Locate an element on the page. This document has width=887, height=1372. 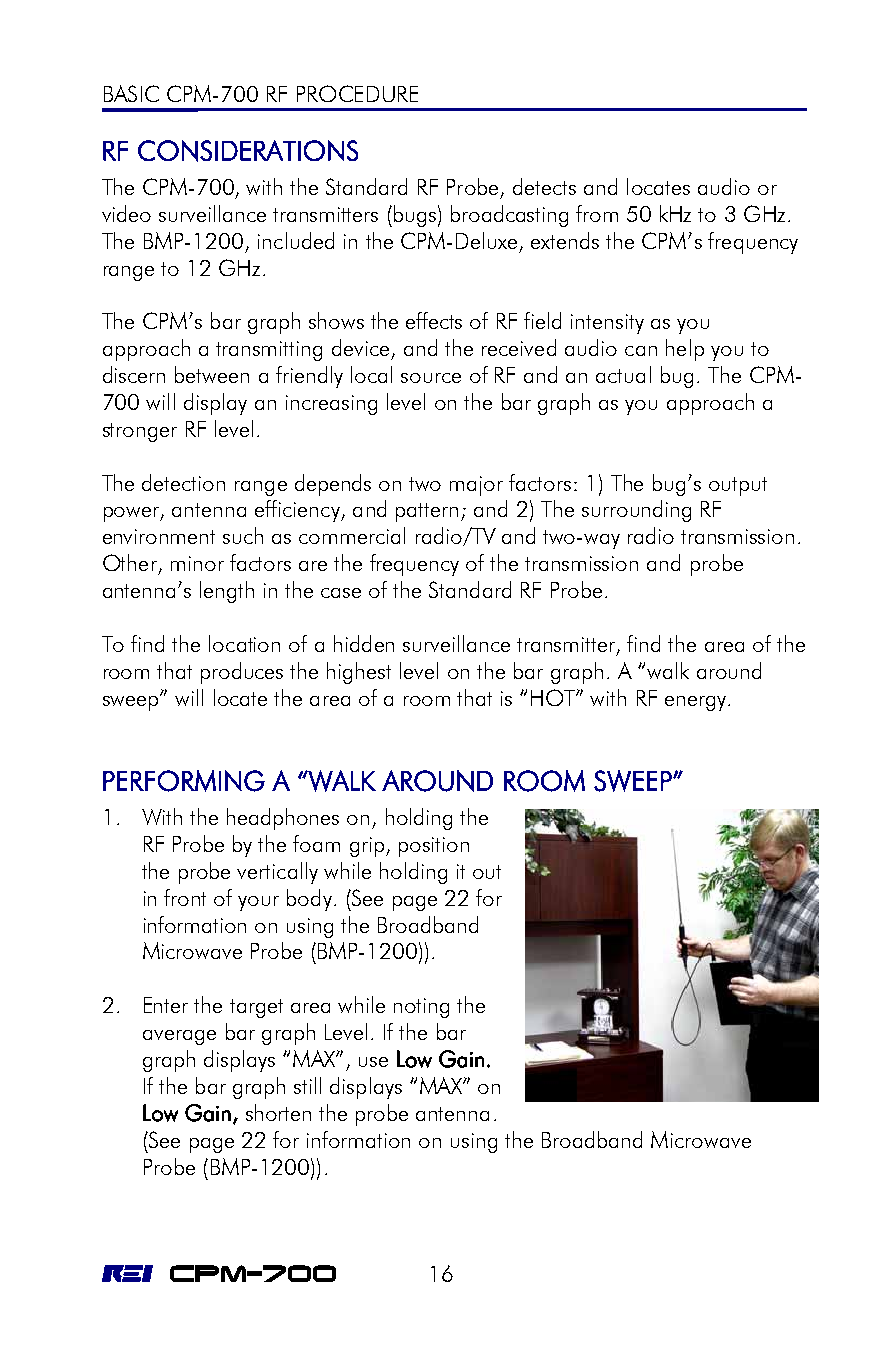
surrounding is located at coordinates (636, 511).
